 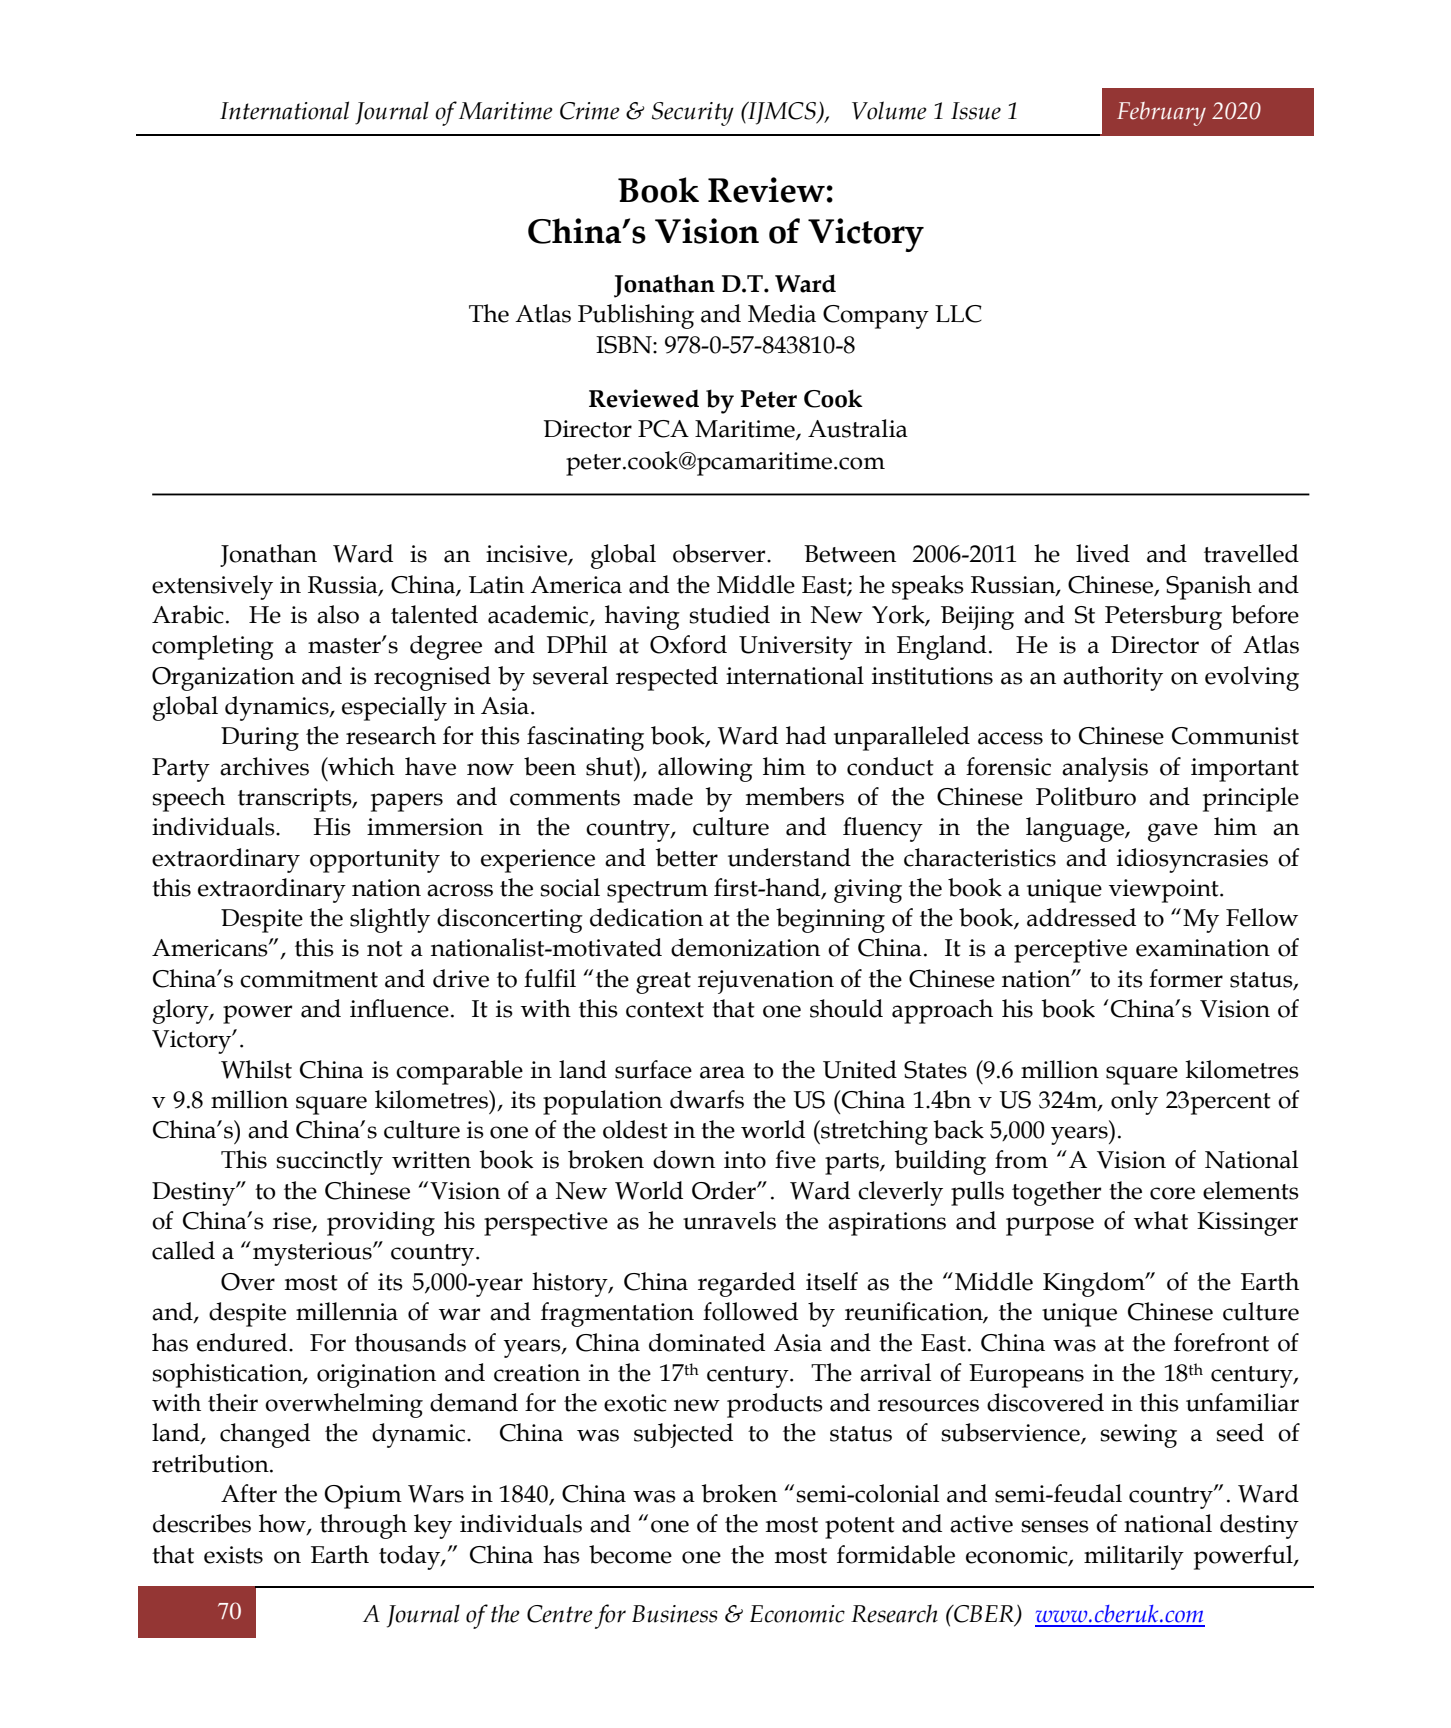 I want to click on extensively, so click(x=212, y=587).
